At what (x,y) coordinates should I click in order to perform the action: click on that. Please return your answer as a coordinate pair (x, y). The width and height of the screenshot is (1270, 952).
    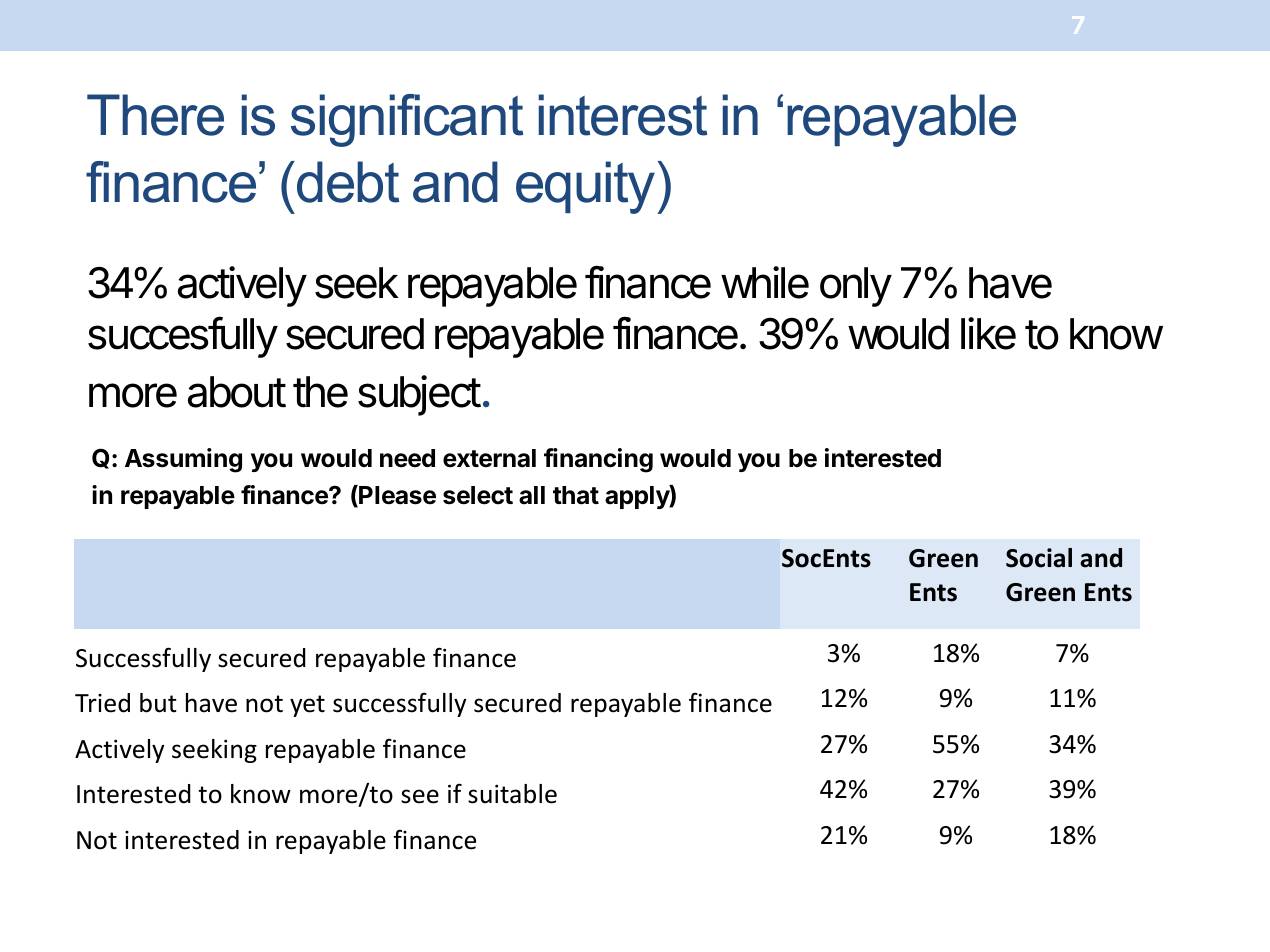
    Looking at the image, I should click on (576, 495).
